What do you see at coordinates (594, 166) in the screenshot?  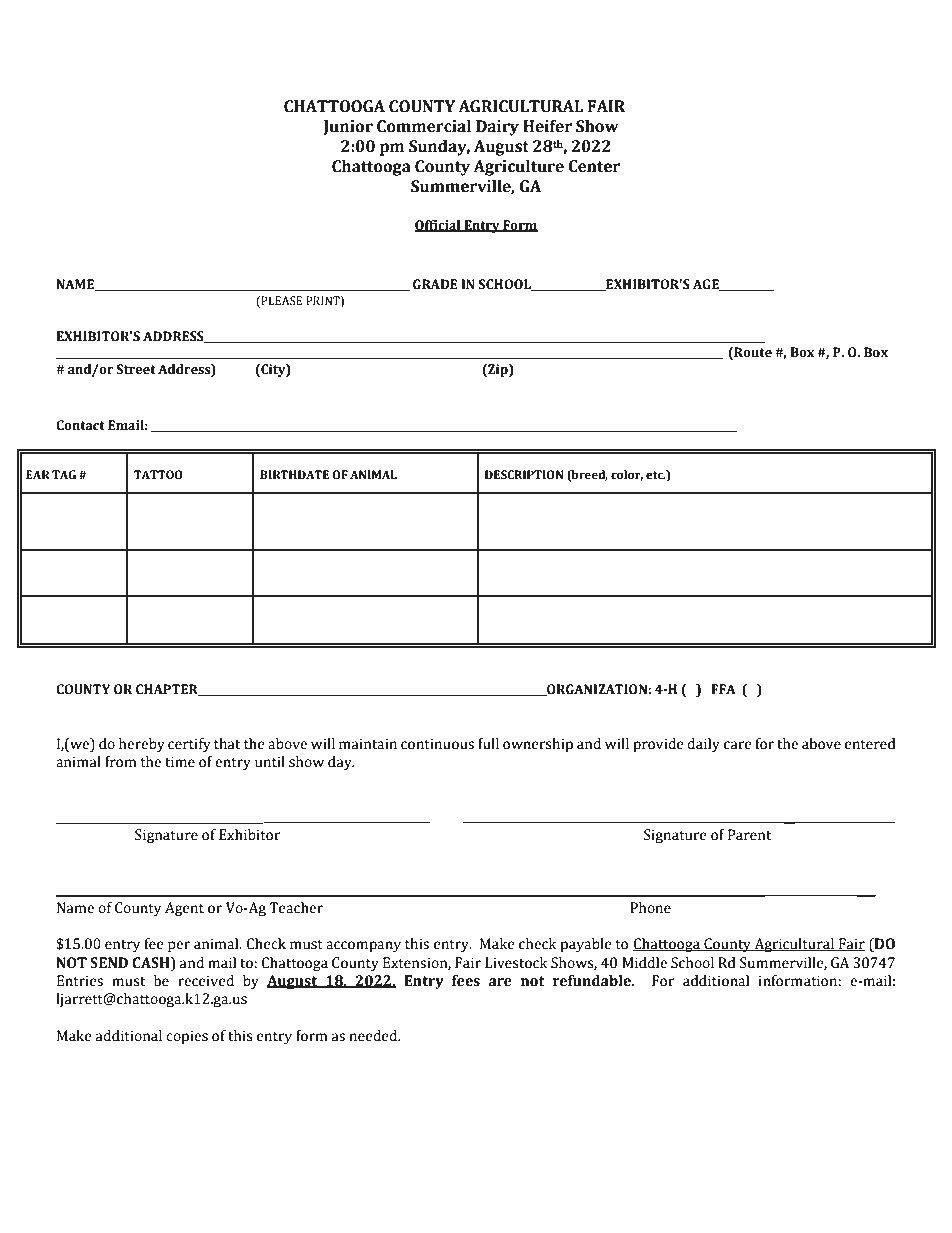 I see `Center` at bounding box center [594, 166].
